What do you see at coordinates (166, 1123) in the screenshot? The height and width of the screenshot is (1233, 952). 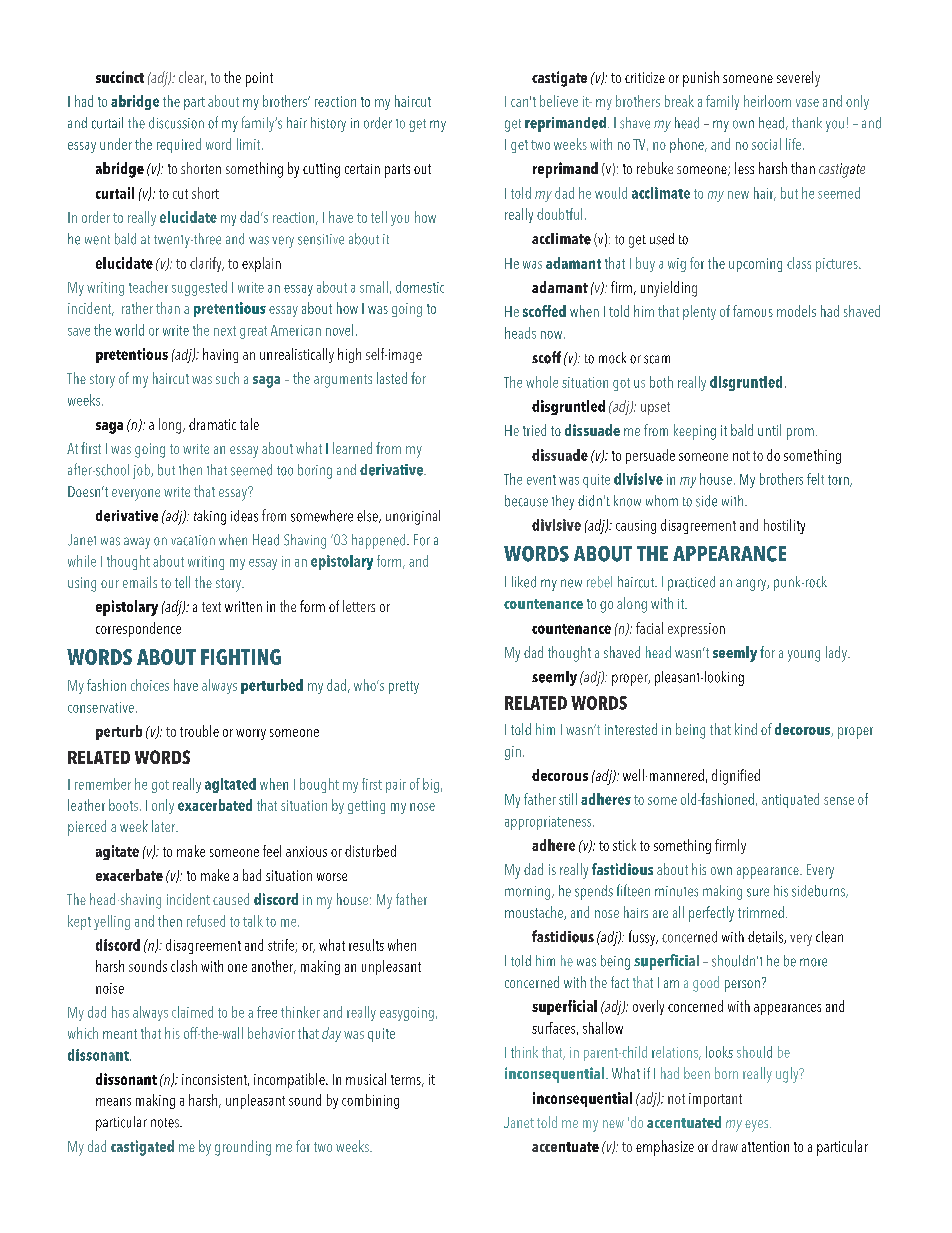 I see `notes` at bounding box center [166, 1123].
